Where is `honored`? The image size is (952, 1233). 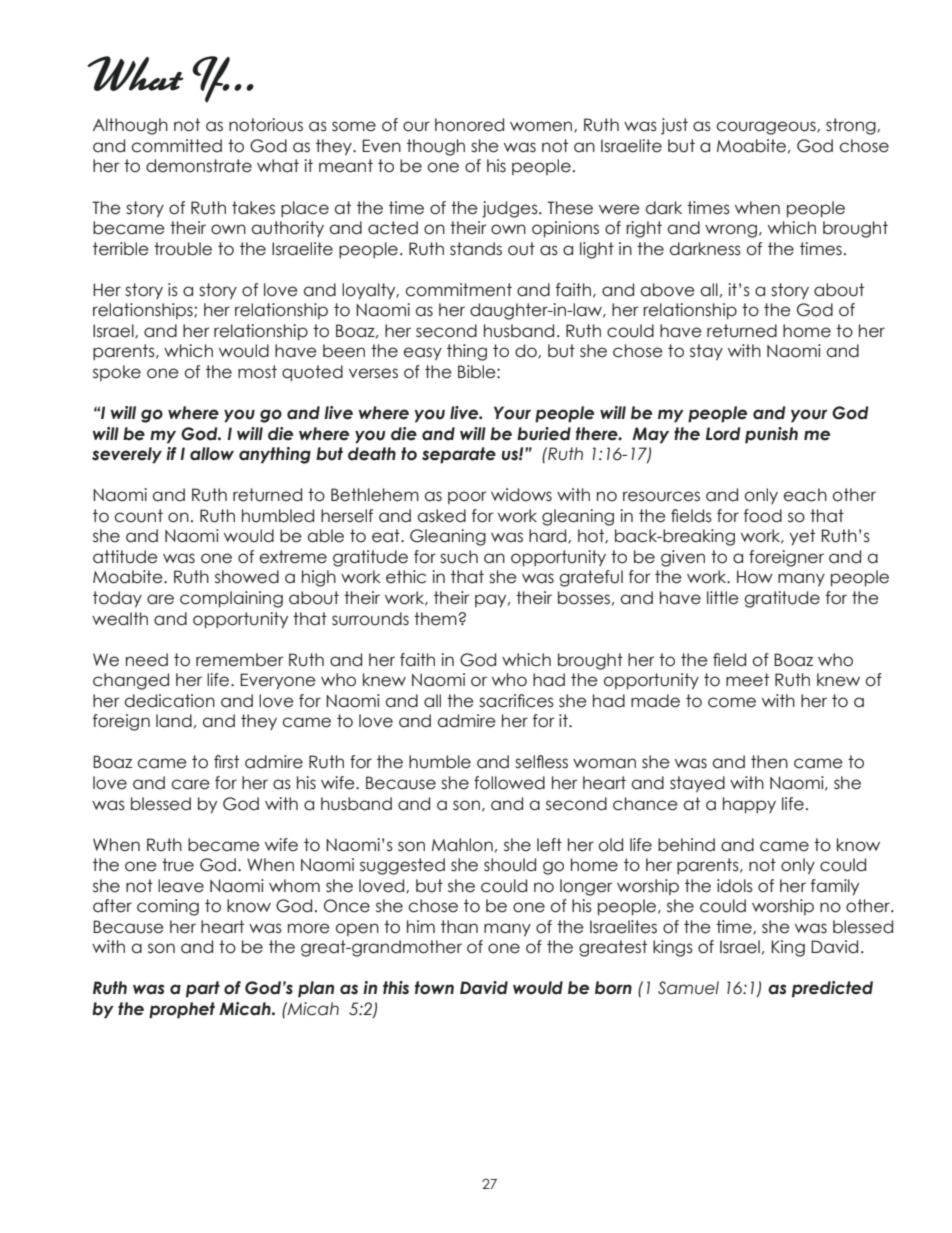
honored is located at coordinates (469, 125).
